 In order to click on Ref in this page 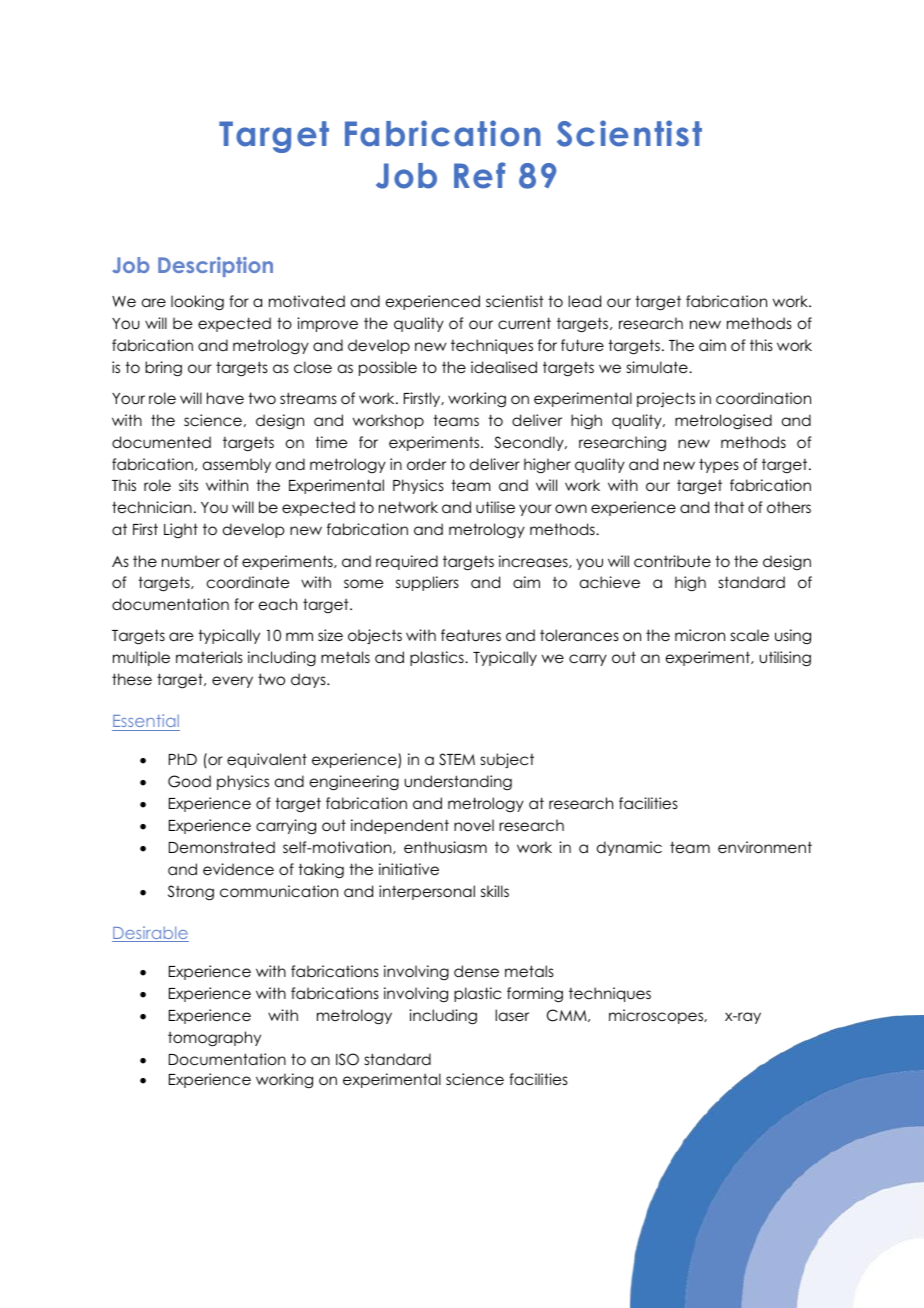, I will do `click(479, 175)`.
